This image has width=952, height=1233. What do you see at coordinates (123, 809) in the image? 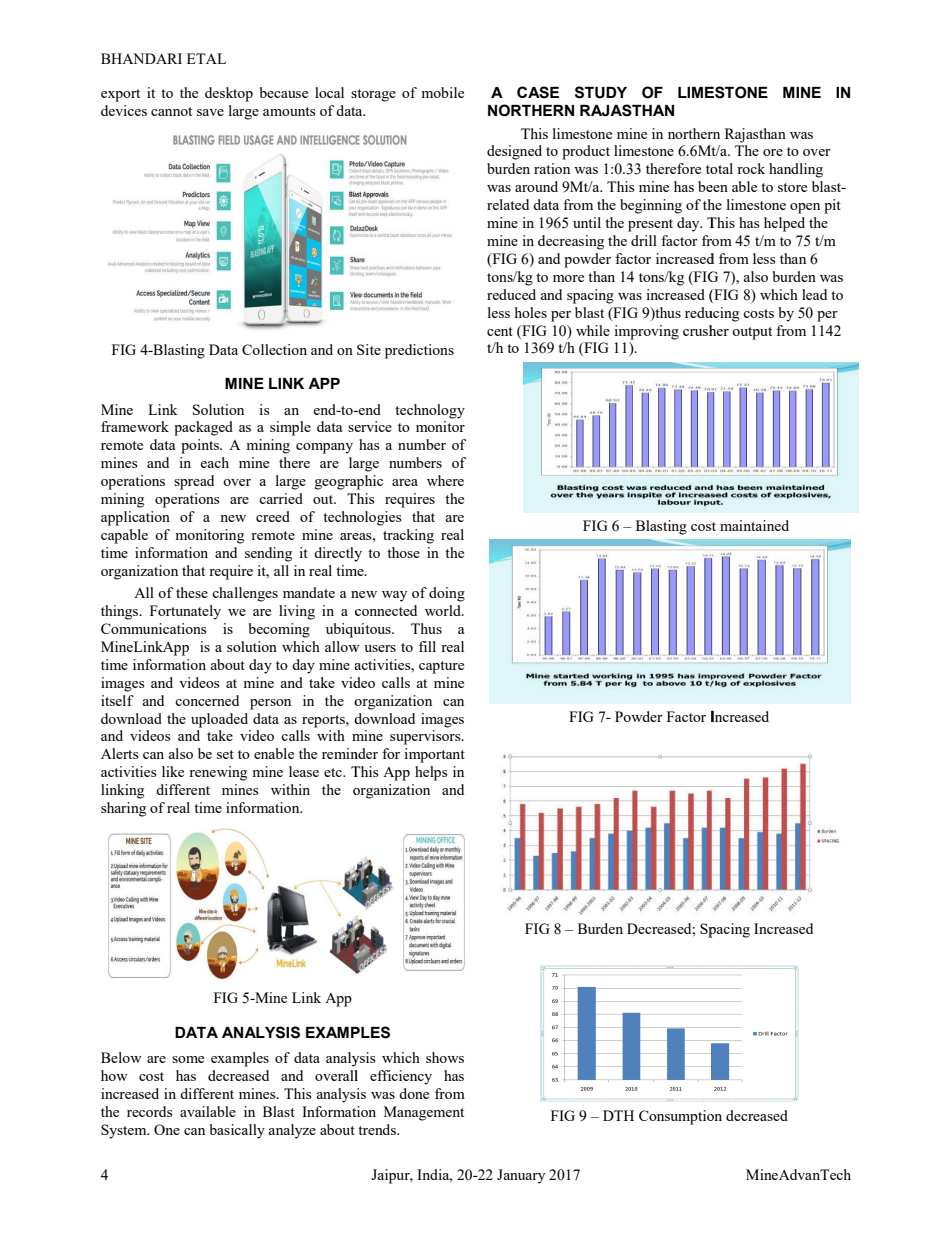
I see `sharing` at bounding box center [123, 809].
